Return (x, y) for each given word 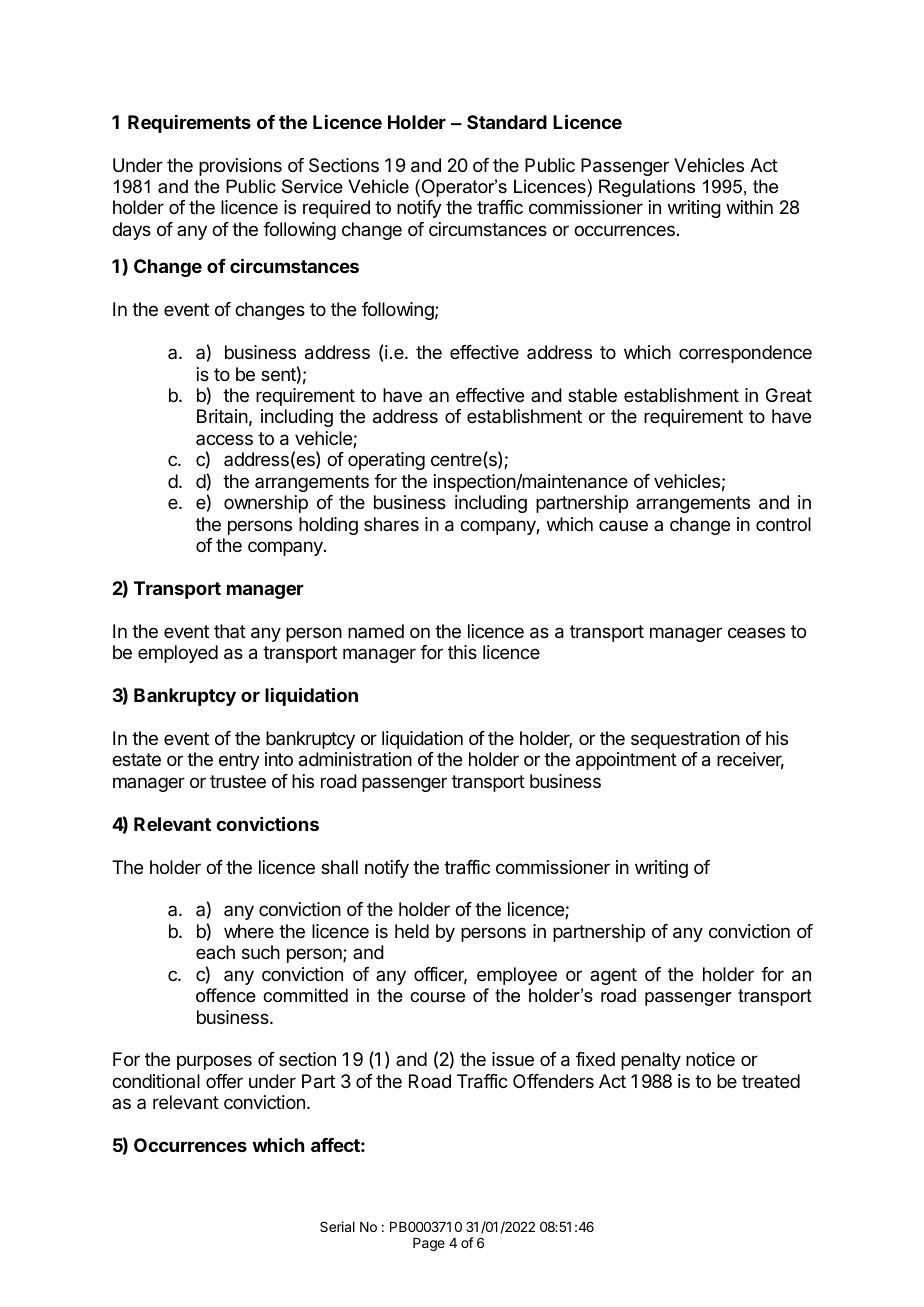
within (749, 207)
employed (178, 654)
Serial (337, 1226)
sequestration (685, 740)
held (412, 931)
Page (429, 1244)
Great (789, 395)
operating (386, 461)
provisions (240, 167)
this (462, 652)
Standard (507, 122)
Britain (222, 416)
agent (613, 976)
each (215, 952)
